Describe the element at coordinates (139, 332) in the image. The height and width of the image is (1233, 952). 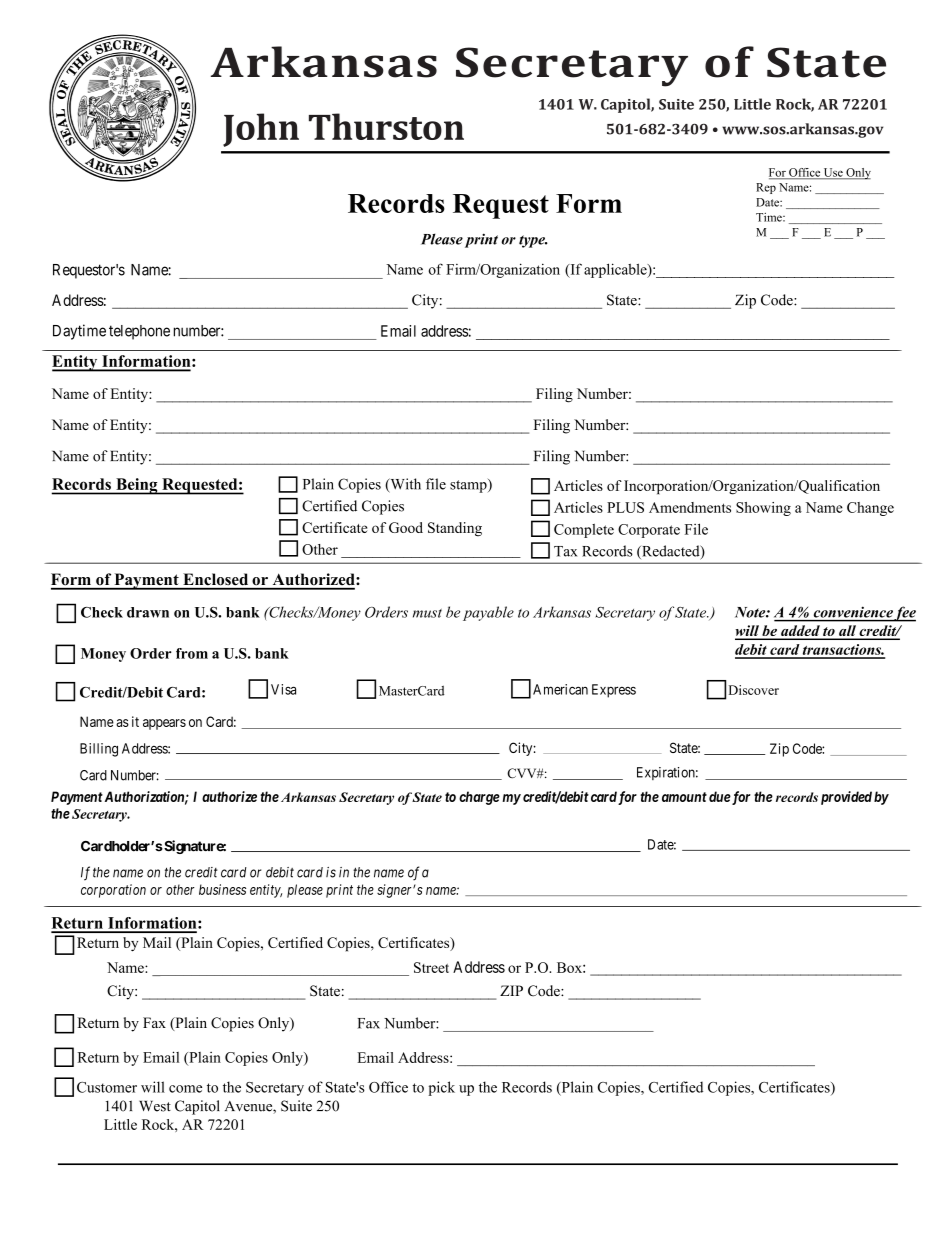
I see `telephone` at that location.
